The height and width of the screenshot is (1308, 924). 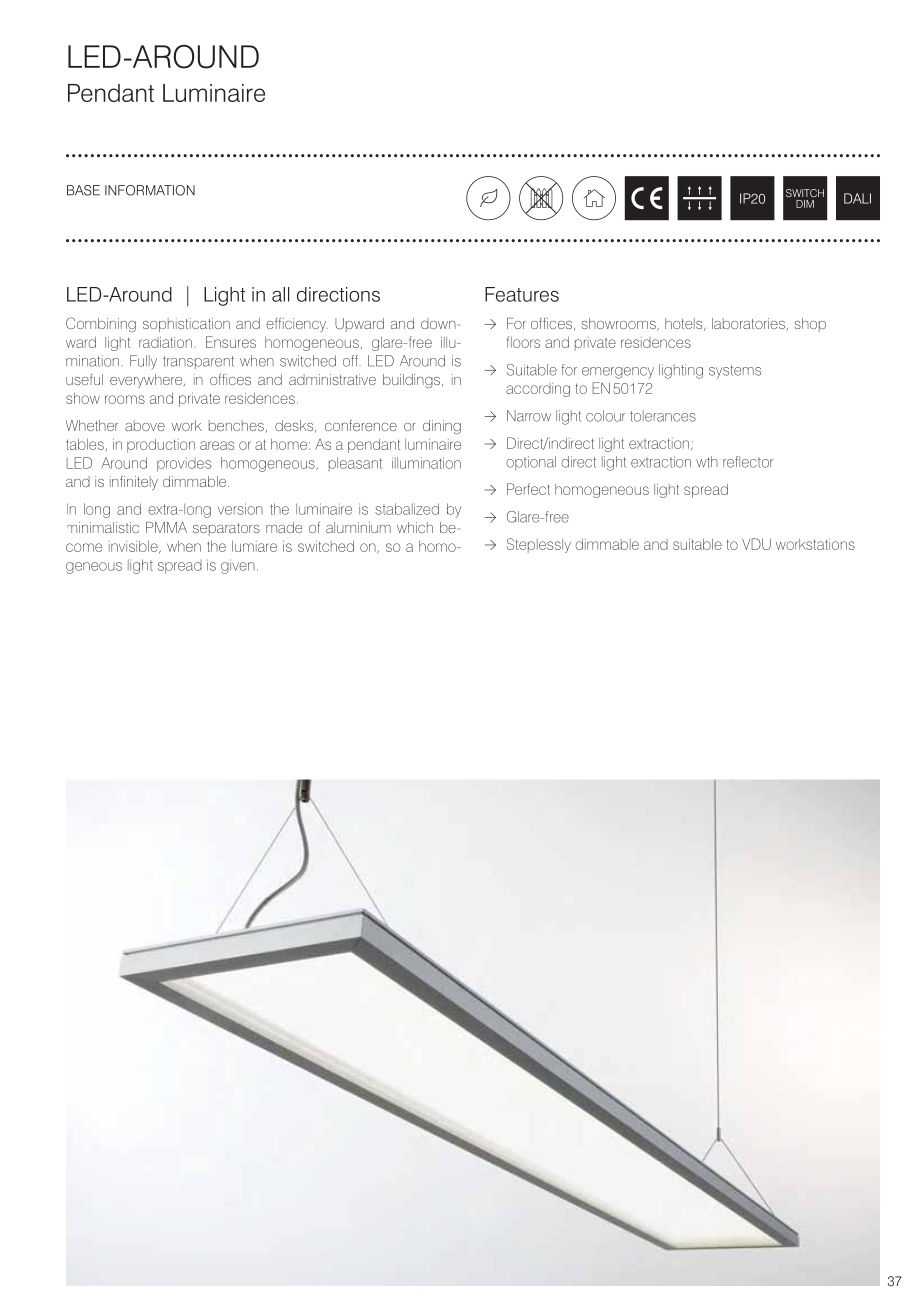 What do you see at coordinates (198, 362) in the screenshot?
I see `transparent` at bounding box center [198, 362].
